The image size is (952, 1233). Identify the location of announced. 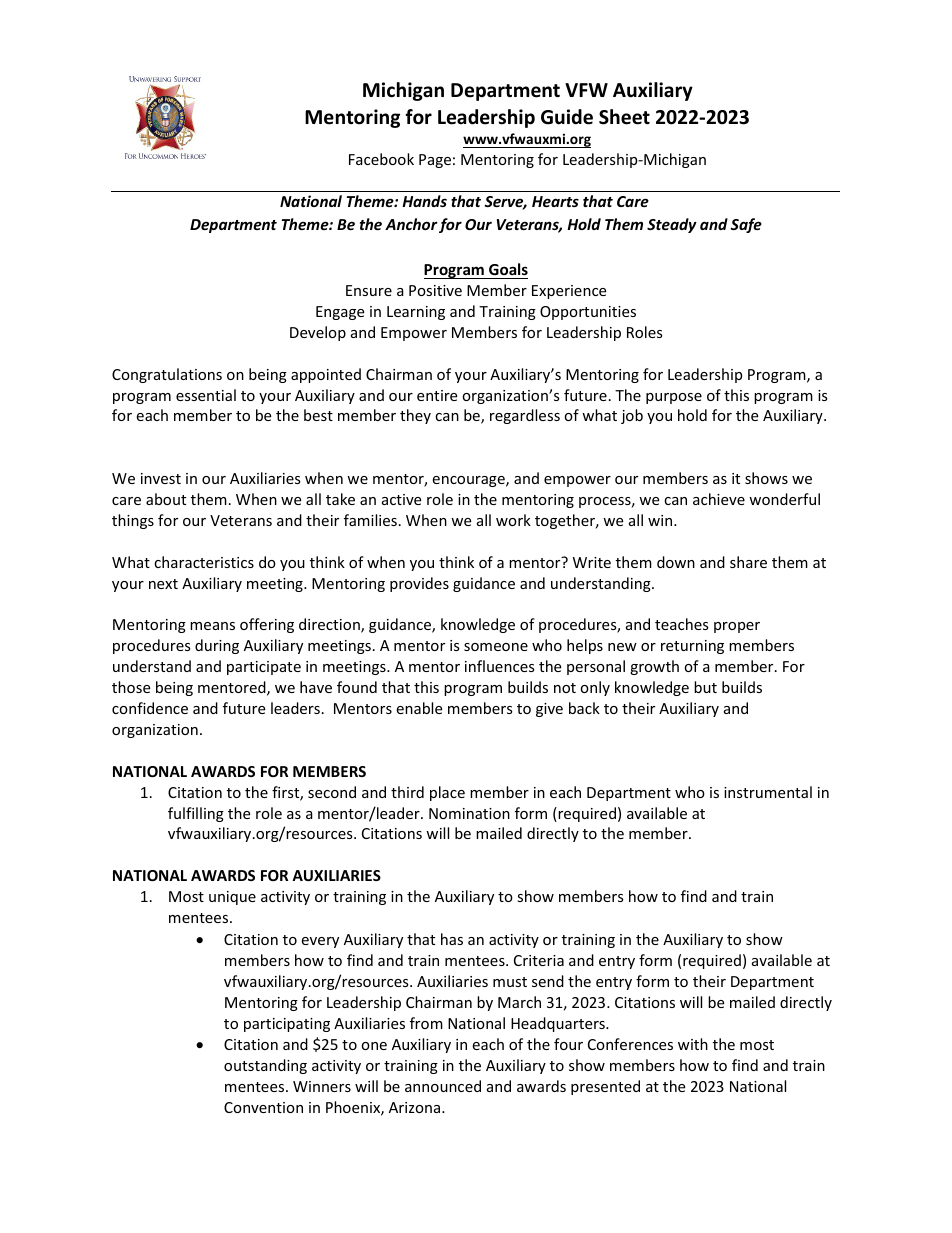
(443, 1086).
